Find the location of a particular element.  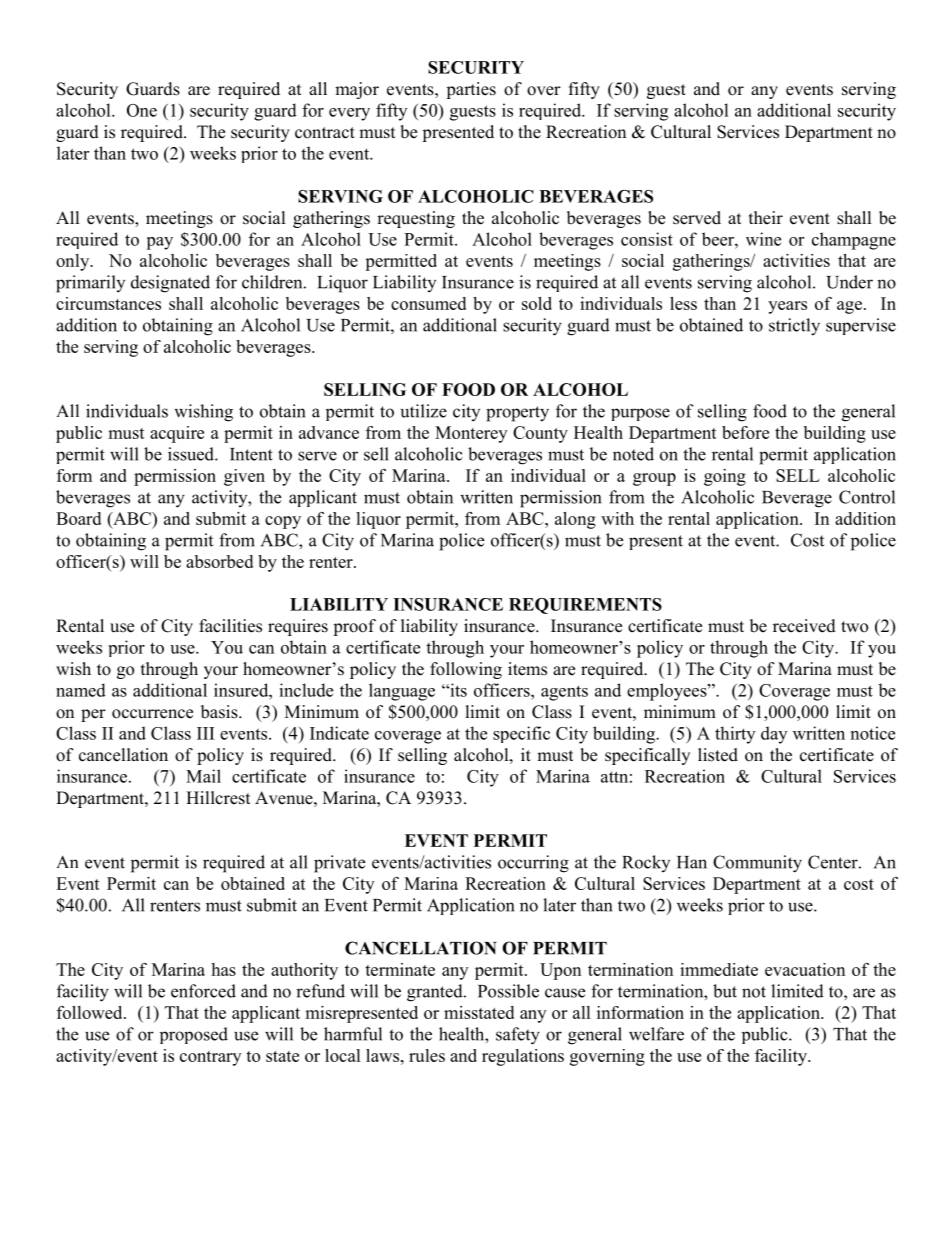

One is located at coordinates (142, 110).
